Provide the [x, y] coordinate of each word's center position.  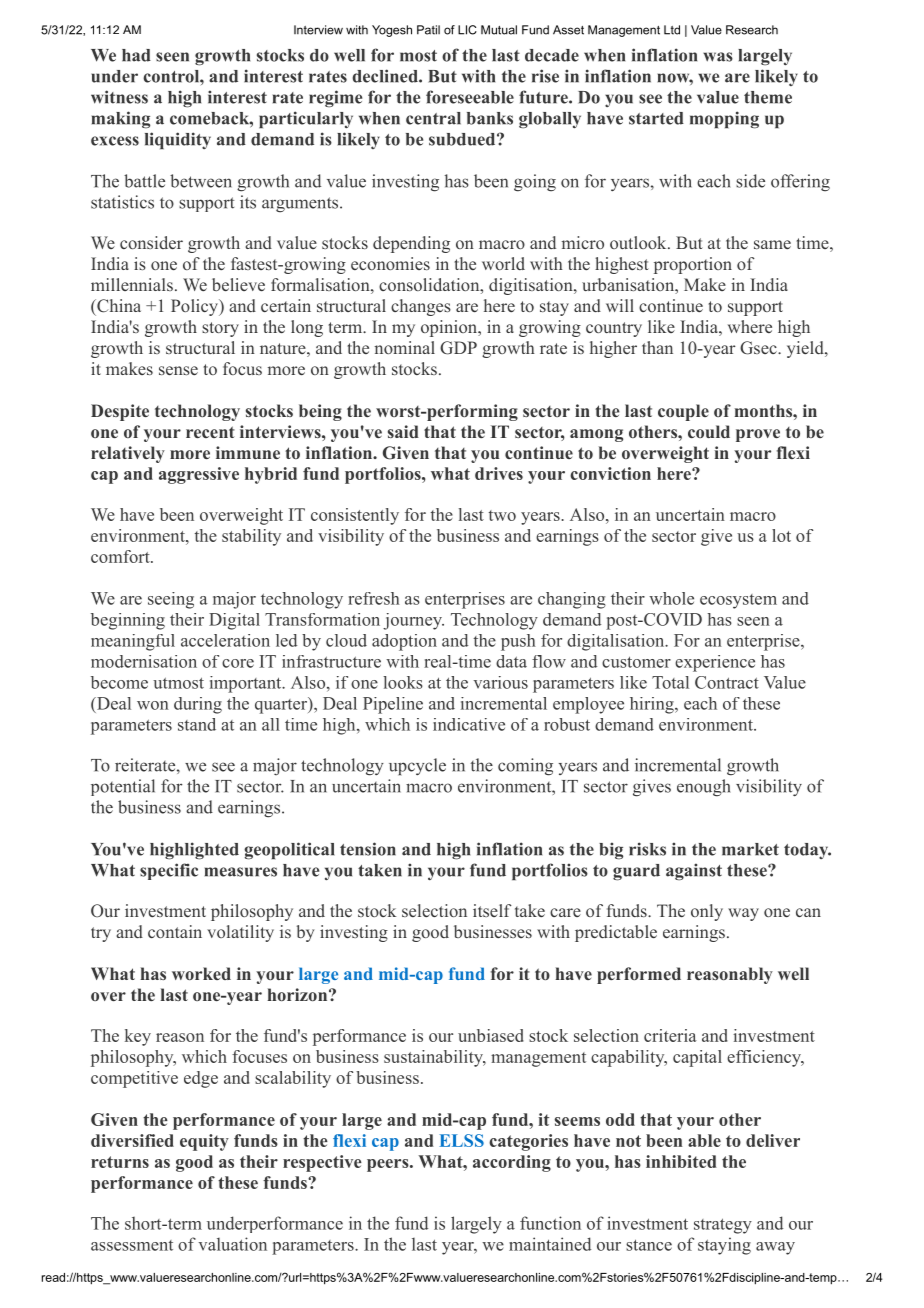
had [136, 55]
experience [715, 663]
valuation [232, 1244]
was [718, 57]
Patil [428, 30]
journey [413, 621]
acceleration [225, 640]
